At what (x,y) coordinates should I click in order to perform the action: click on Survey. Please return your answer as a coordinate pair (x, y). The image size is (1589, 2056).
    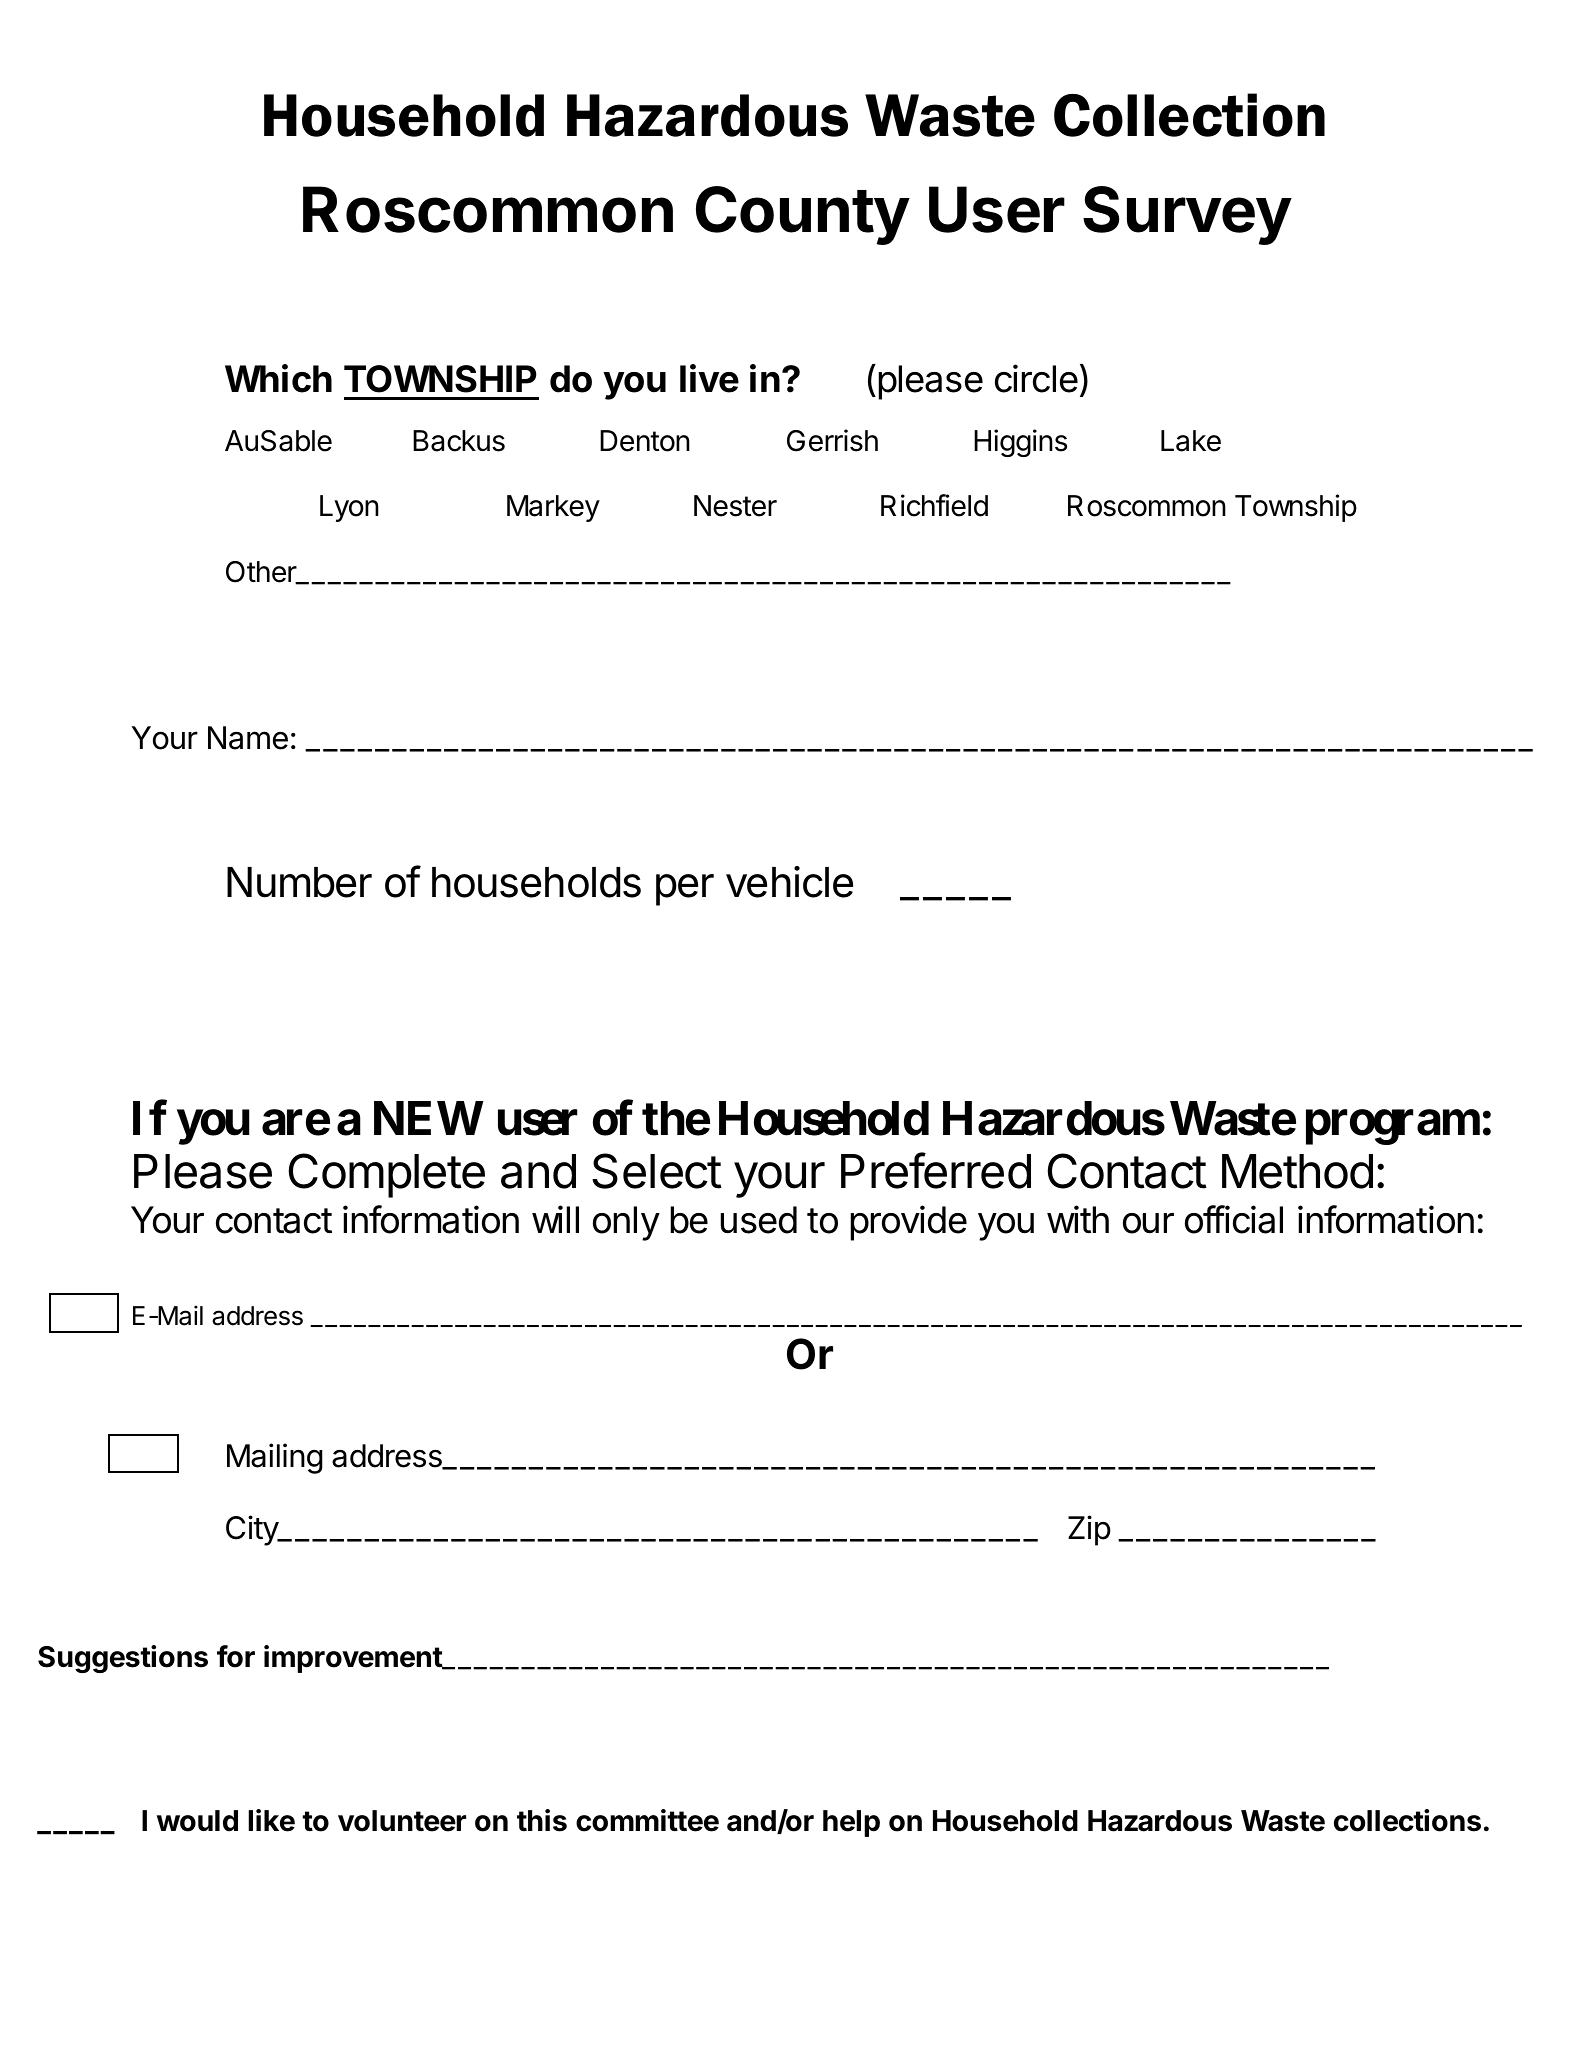
    Looking at the image, I should click on (1187, 215).
